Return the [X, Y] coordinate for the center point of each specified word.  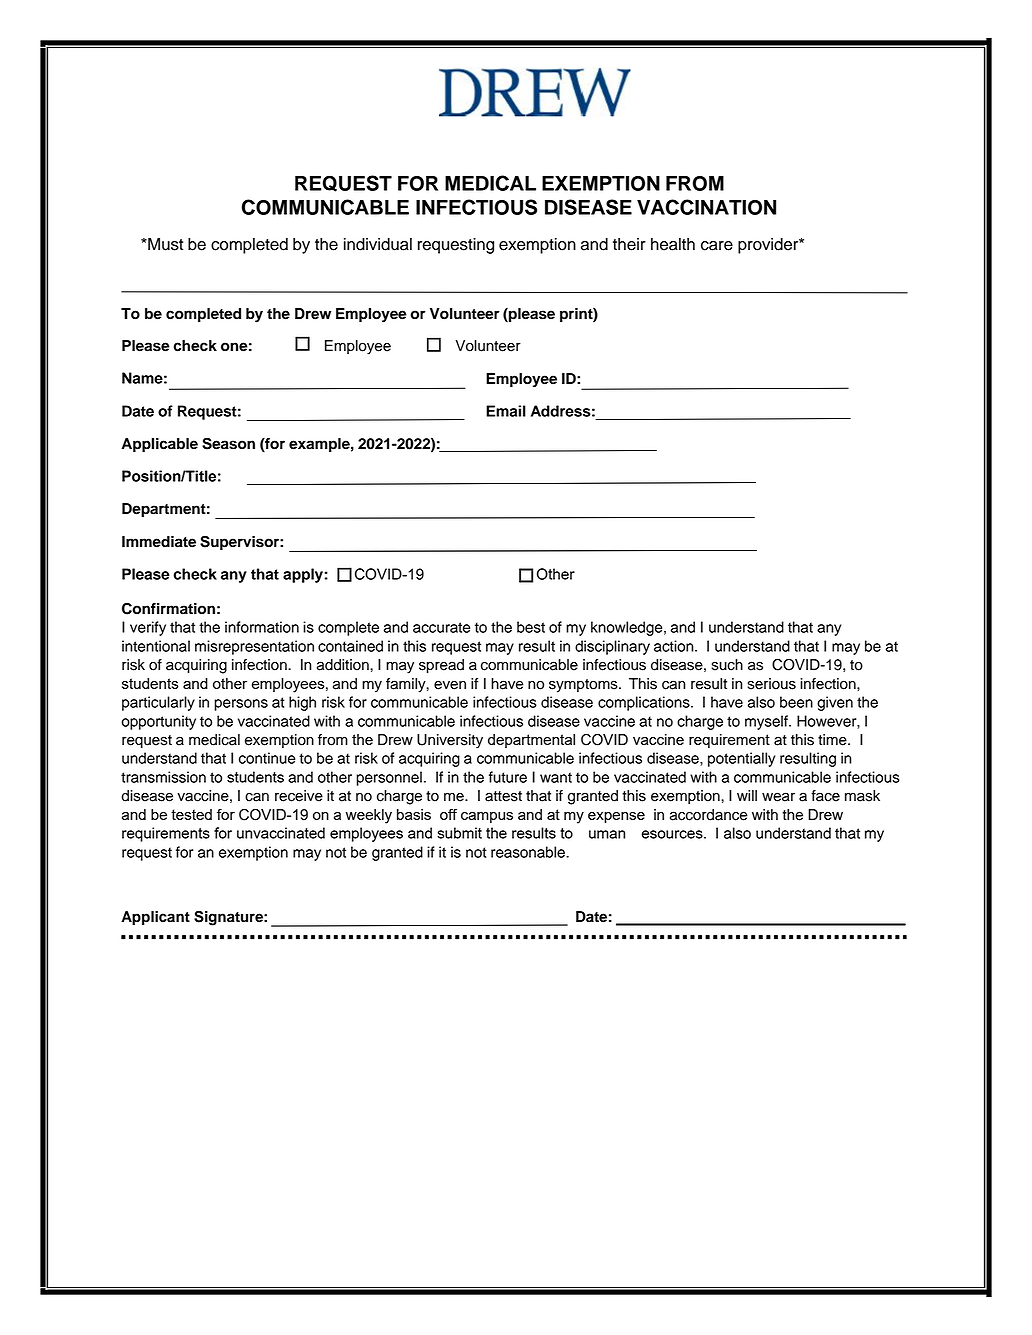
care [717, 246]
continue [267, 758]
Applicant [155, 918]
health [673, 244]
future [508, 777]
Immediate [159, 542]
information [262, 627]
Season [228, 443]
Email [506, 411]
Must [164, 244]
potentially [741, 759]
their [629, 244]
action [675, 646]
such [727, 665]
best [531, 627]
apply [304, 575]
